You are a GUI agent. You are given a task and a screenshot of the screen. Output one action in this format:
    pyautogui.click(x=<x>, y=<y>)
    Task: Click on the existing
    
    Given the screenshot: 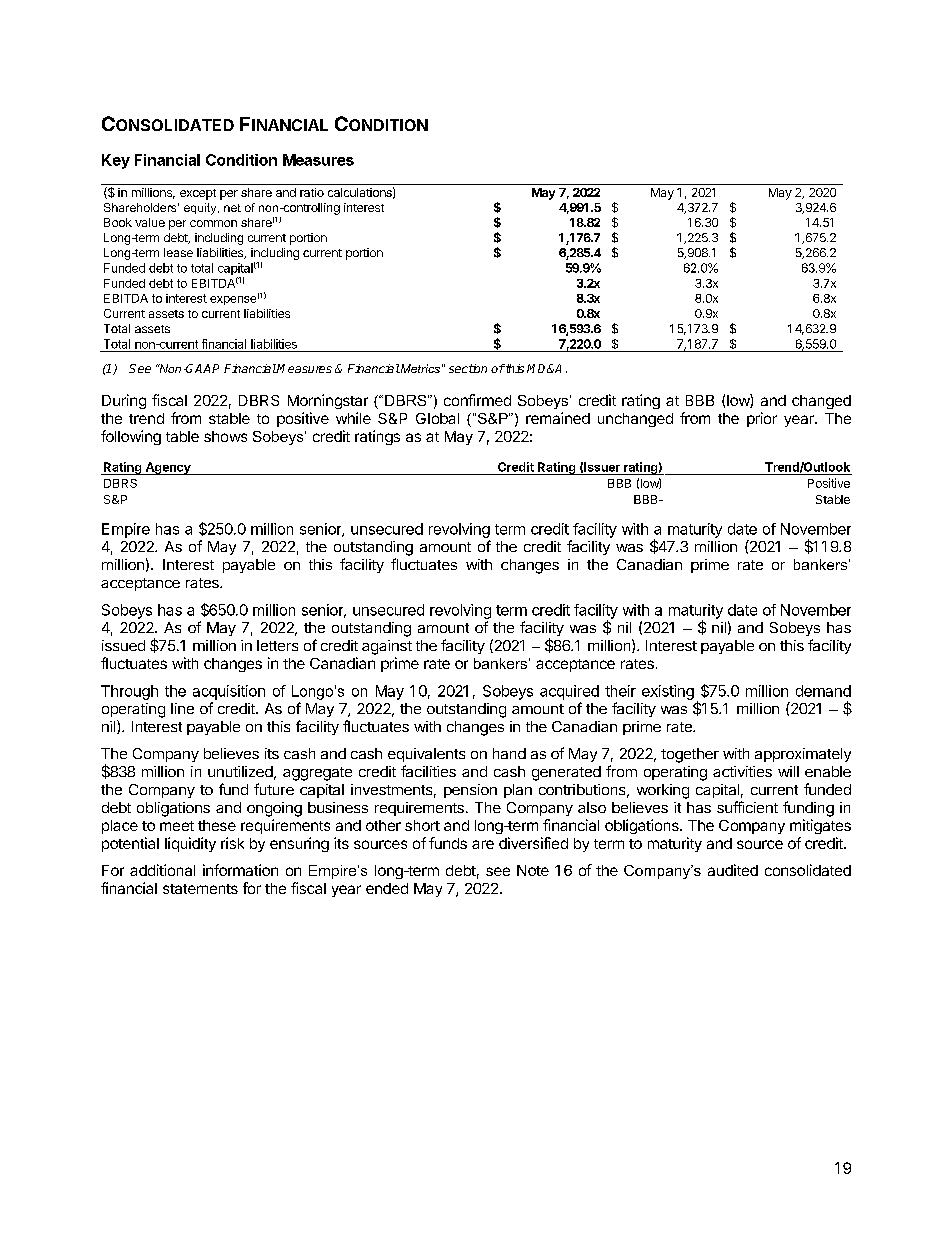 What is the action you would take?
    pyautogui.click(x=668, y=692)
